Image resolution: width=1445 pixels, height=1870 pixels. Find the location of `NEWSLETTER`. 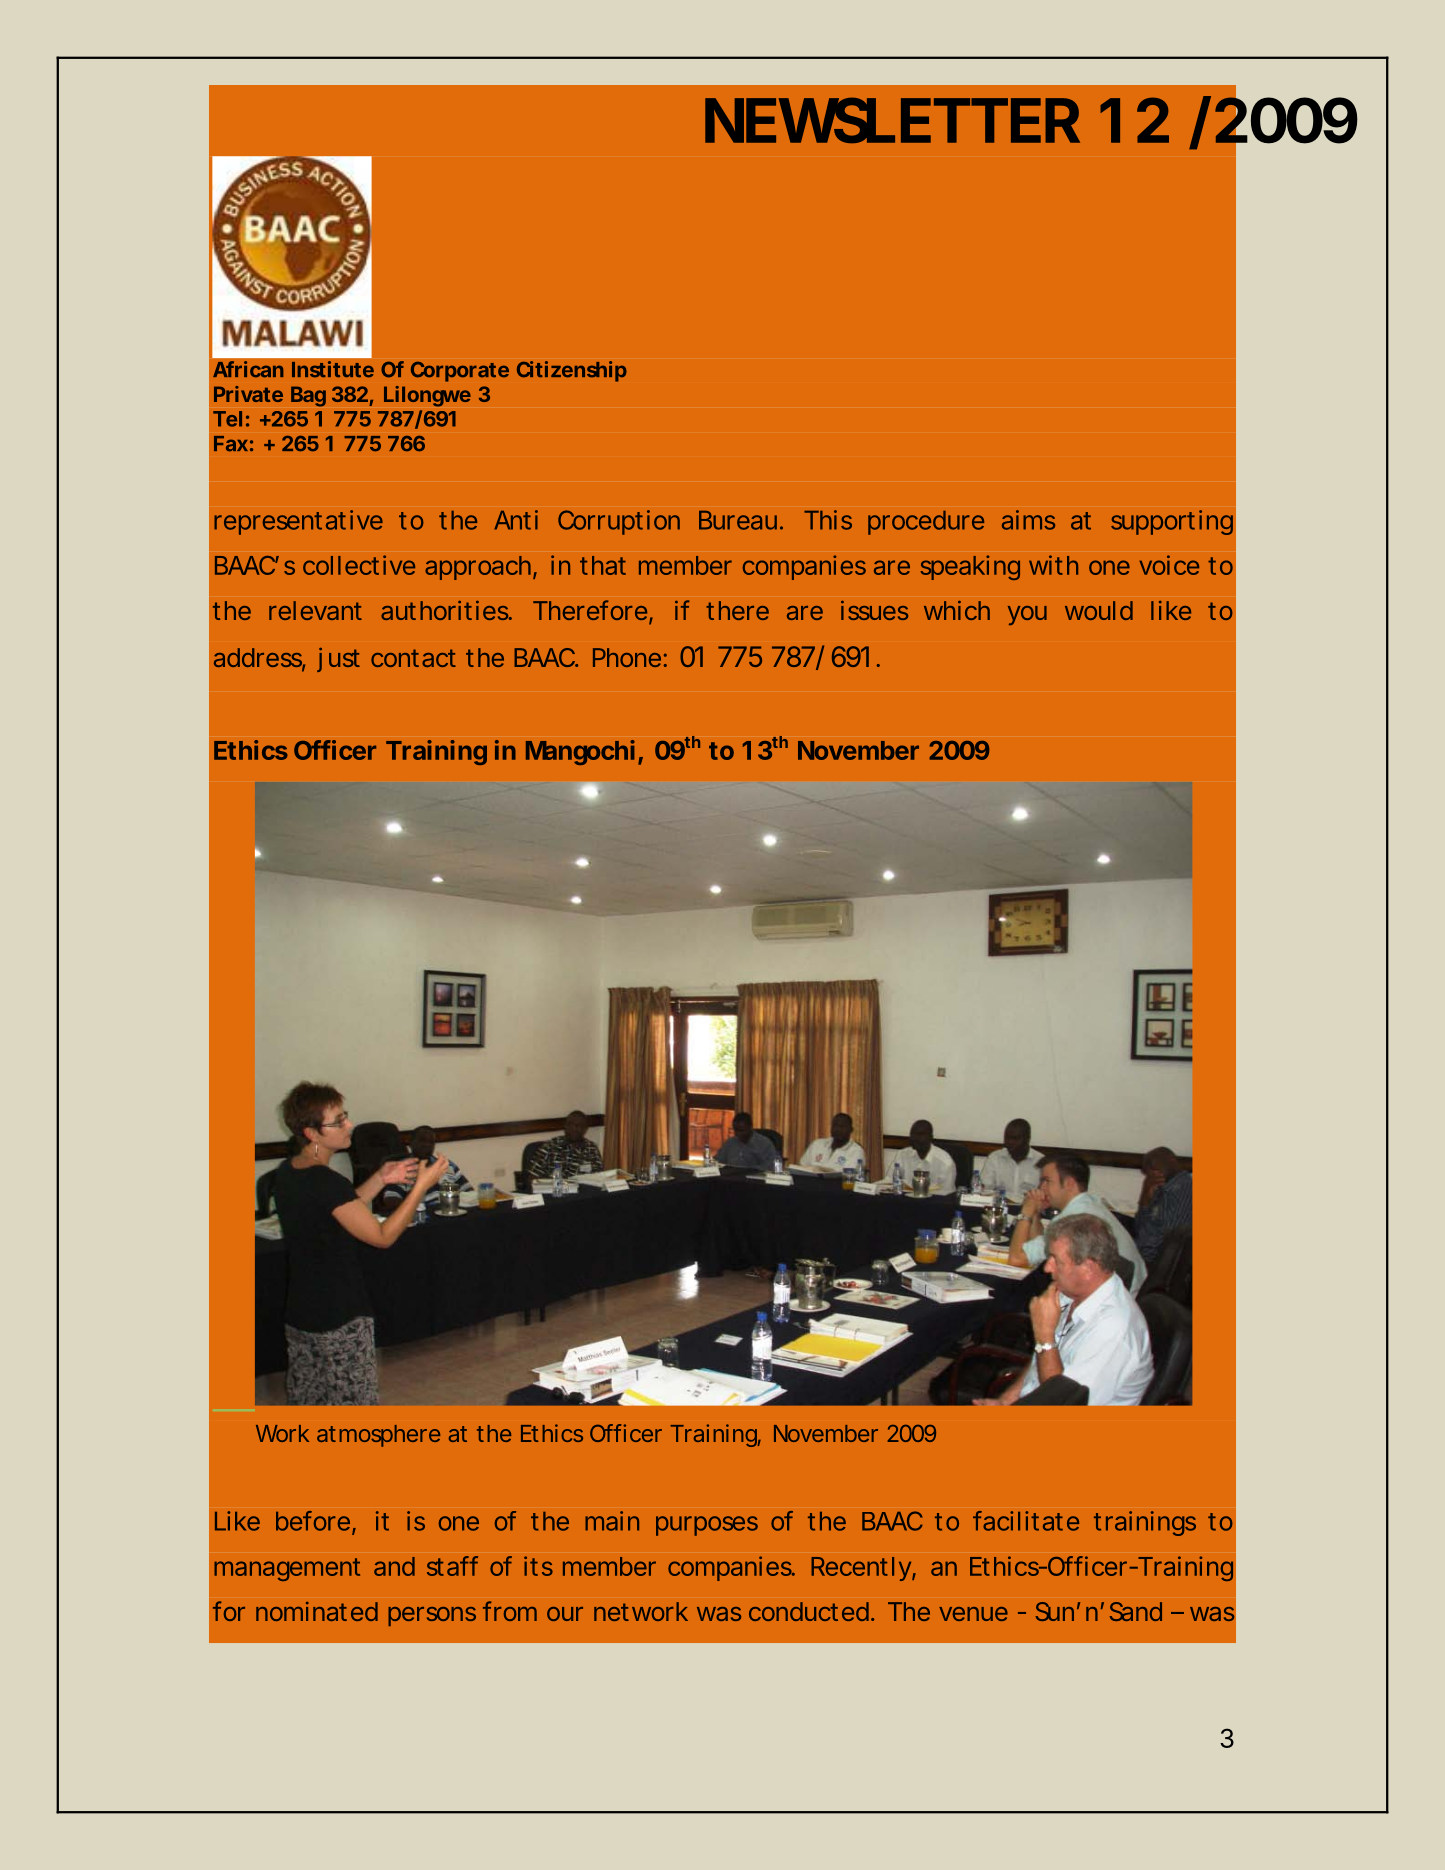

NEWSLETTER is located at coordinates (892, 120).
